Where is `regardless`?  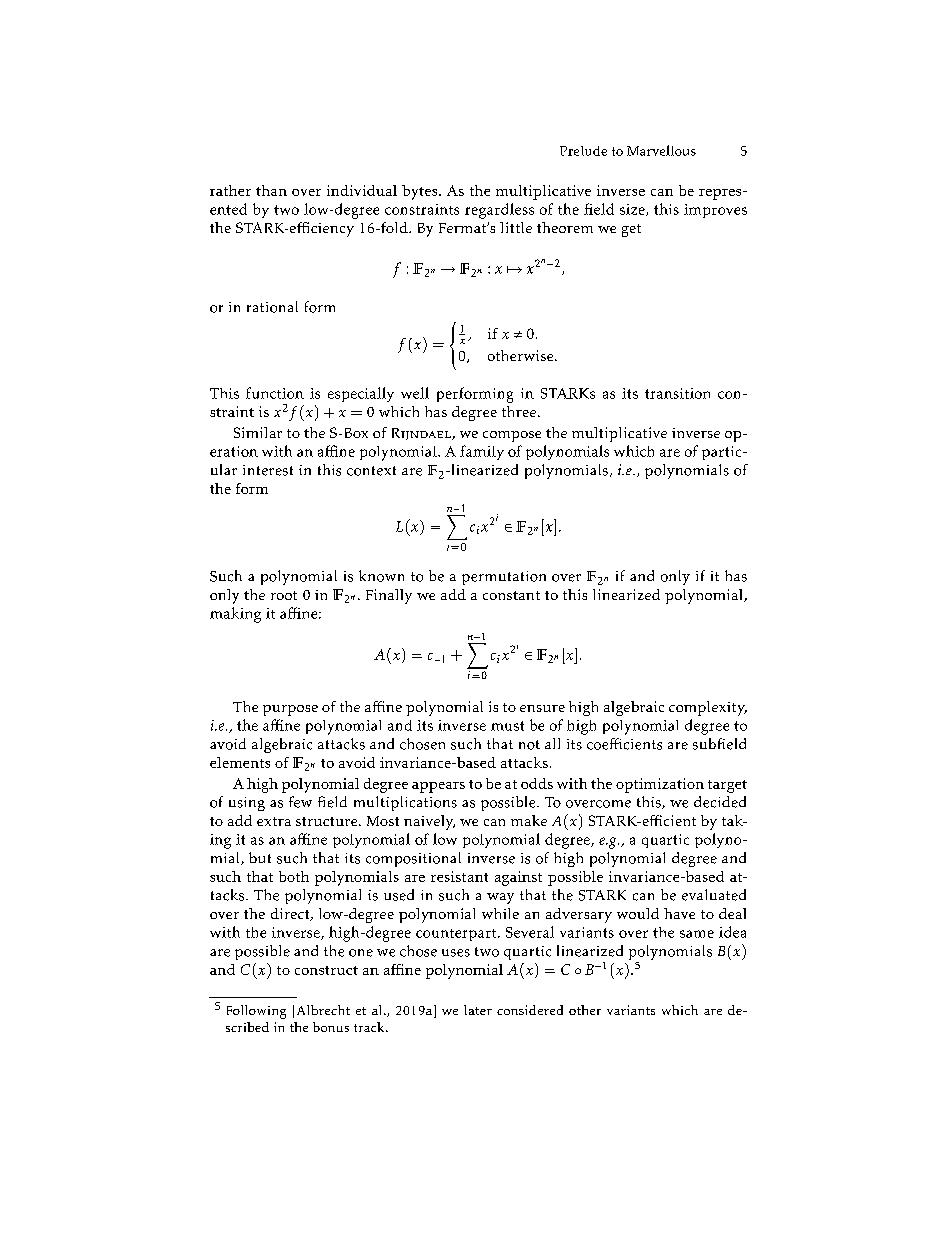 regardless is located at coordinates (499, 211).
